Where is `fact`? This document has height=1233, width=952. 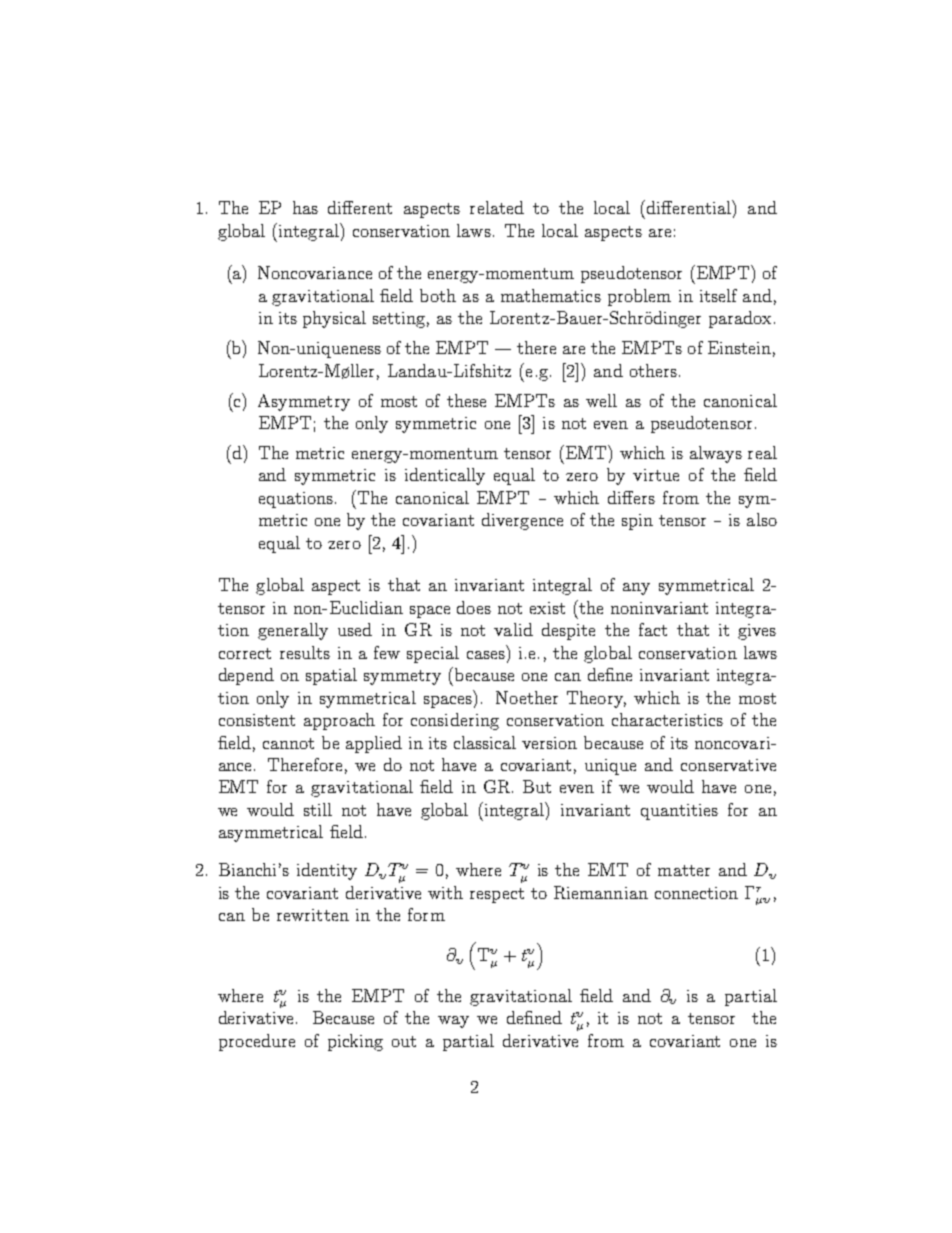
fact is located at coordinates (653, 629).
